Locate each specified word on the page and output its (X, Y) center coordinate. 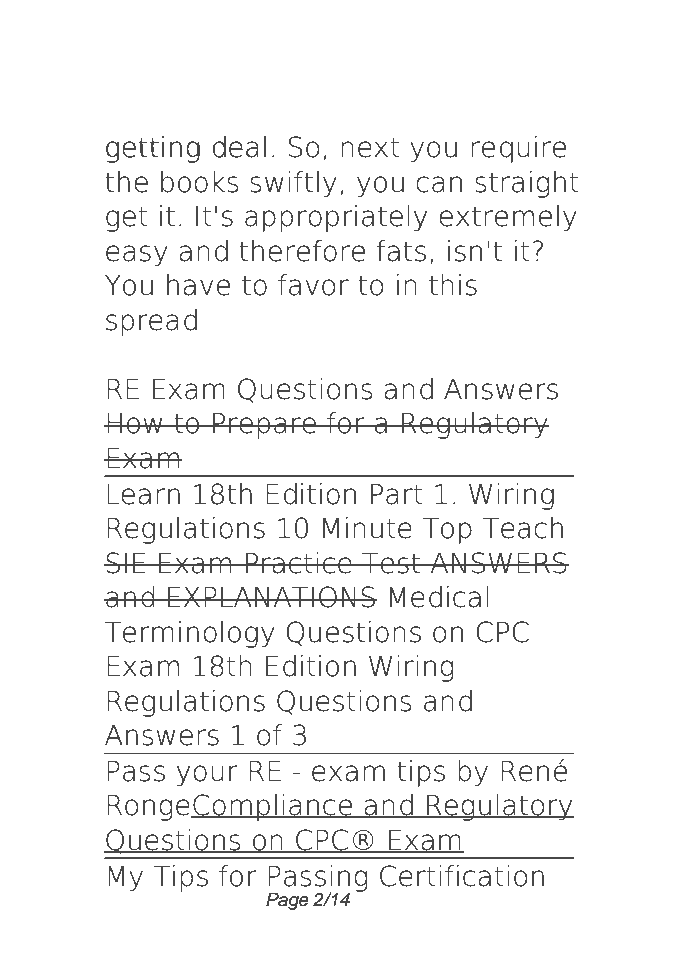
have (198, 285)
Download (186, 56)
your (207, 776)
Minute (367, 528)
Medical (439, 597)
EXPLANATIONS (271, 597)
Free (323, 56)
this (453, 285)
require (518, 149)
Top (447, 531)
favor (313, 285)
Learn (143, 494)
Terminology (190, 634)
